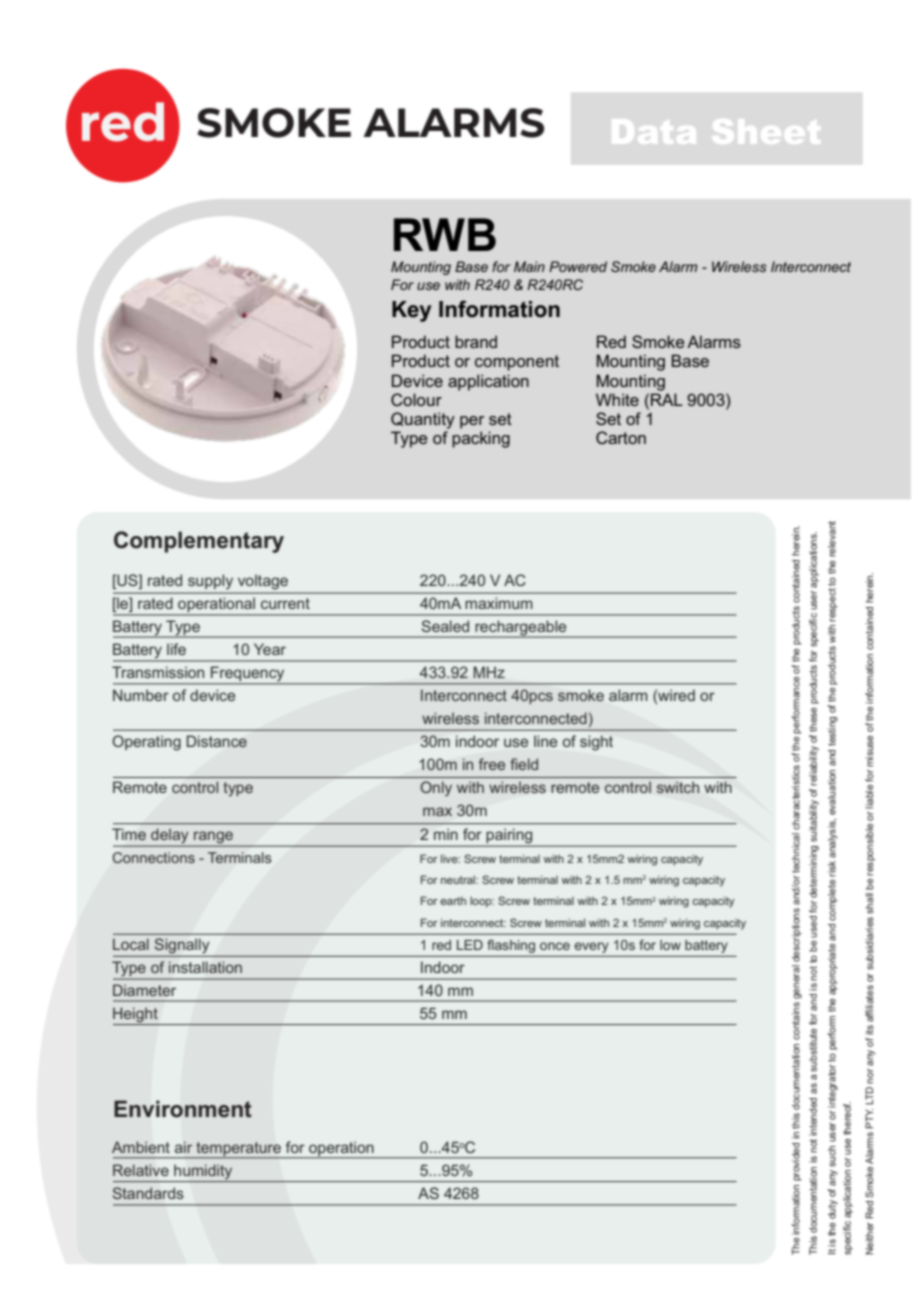 This screenshot has width=924, height=1296. What do you see at coordinates (596, 743) in the screenshot?
I see `sight` at bounding box center [596, 743].
